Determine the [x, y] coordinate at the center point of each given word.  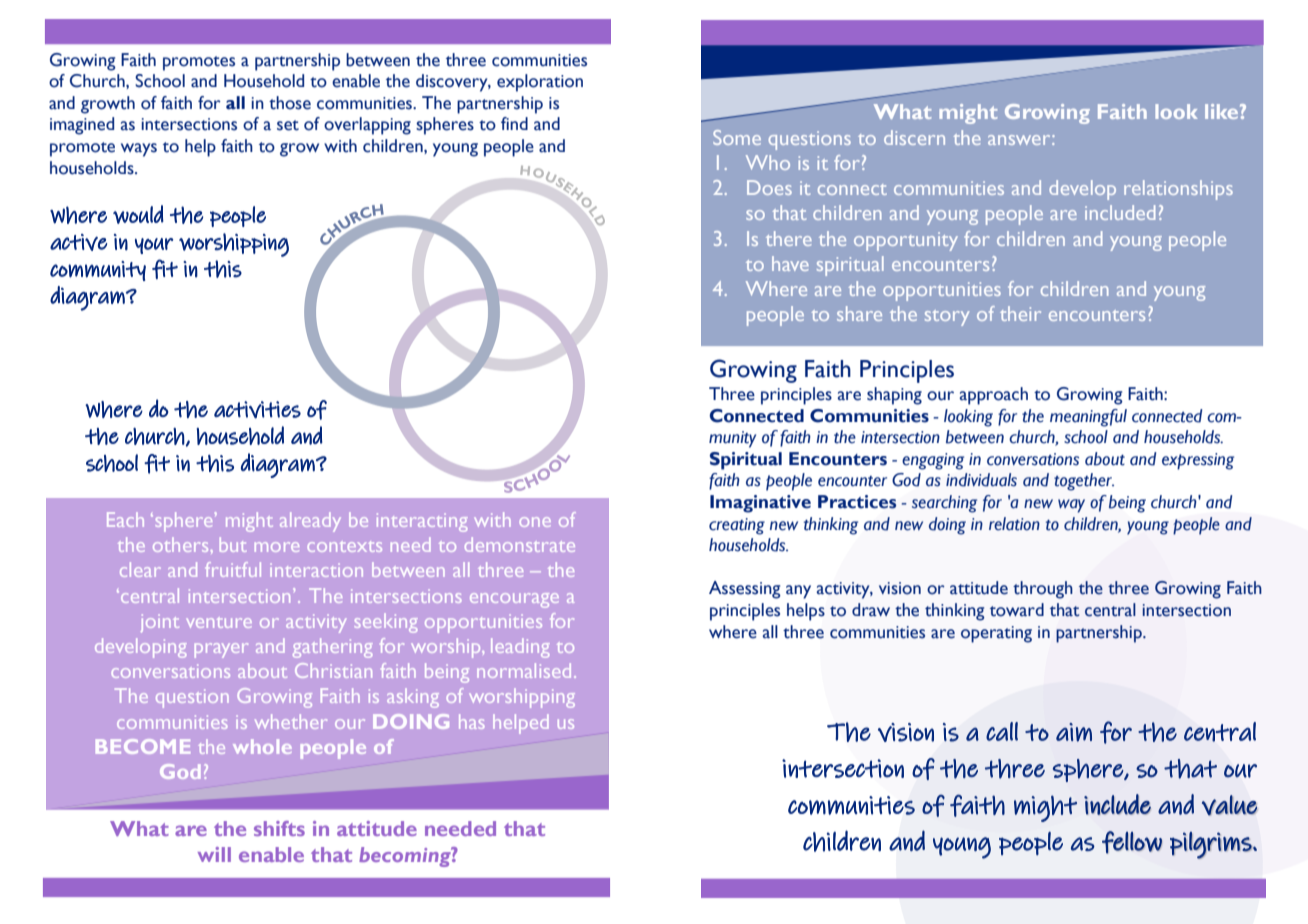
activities [257, 410]
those [290, 103]
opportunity [906, 241]
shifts [279, 828]
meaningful [1088, 418]
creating [737, 526]
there [789, 238]
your [154, 246]
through [1043, 590]
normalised [524, 670]
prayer [221, 650]
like [1223, 111]
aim [1074, 732]
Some [737, 137]
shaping [894, 396]
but [233, 544]
